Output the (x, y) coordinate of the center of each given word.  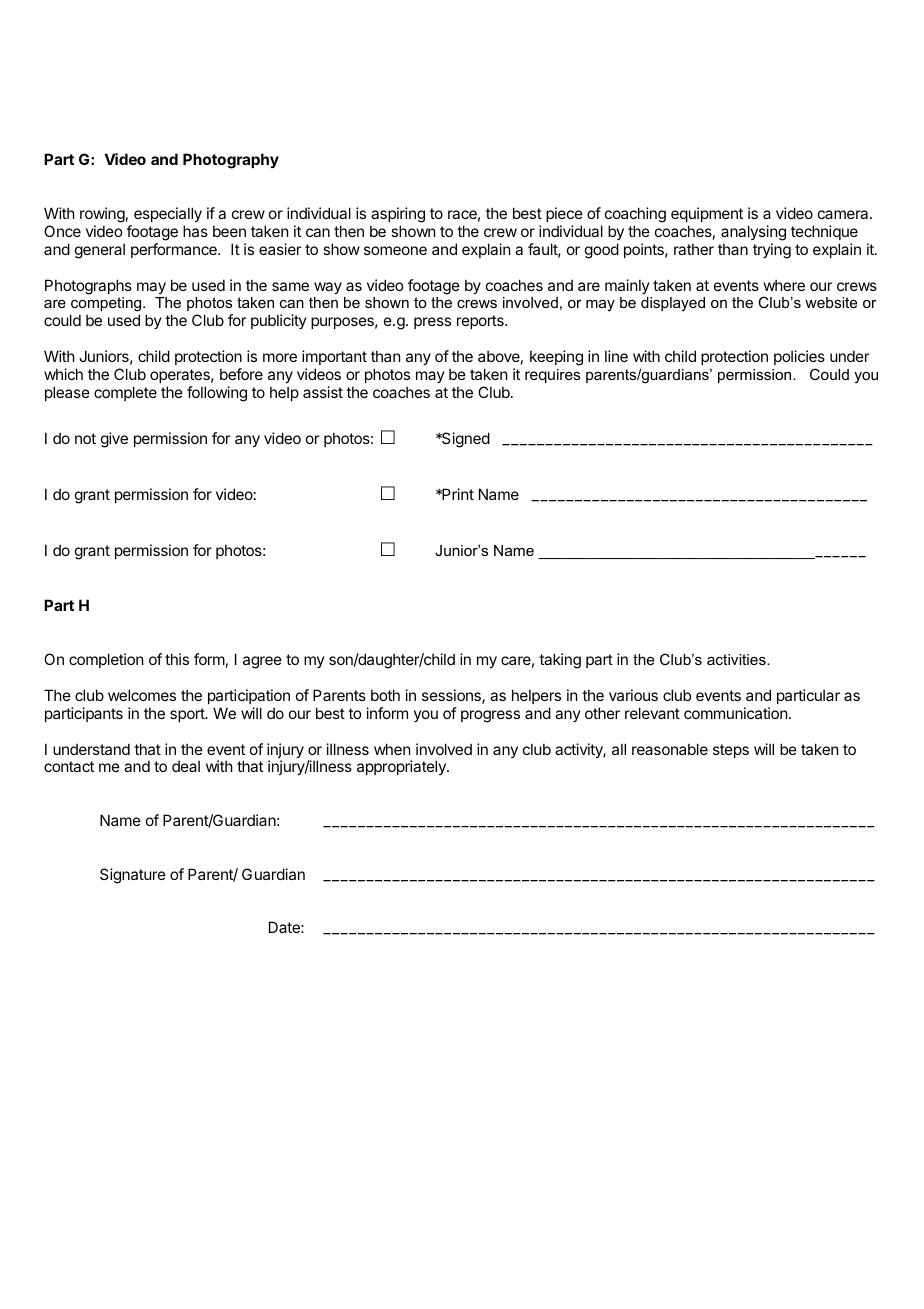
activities (737, 659)
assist (323, 392)
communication (735, 713)
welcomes (142, 695)
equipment (707, 214)
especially (168, 214)
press (432, 323)
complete (125, 393)
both (385, 695)
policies (799, 357)
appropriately (402, 767)
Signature (133, 876)
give (114, 440)
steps (731, 751)
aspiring (398, 215)
